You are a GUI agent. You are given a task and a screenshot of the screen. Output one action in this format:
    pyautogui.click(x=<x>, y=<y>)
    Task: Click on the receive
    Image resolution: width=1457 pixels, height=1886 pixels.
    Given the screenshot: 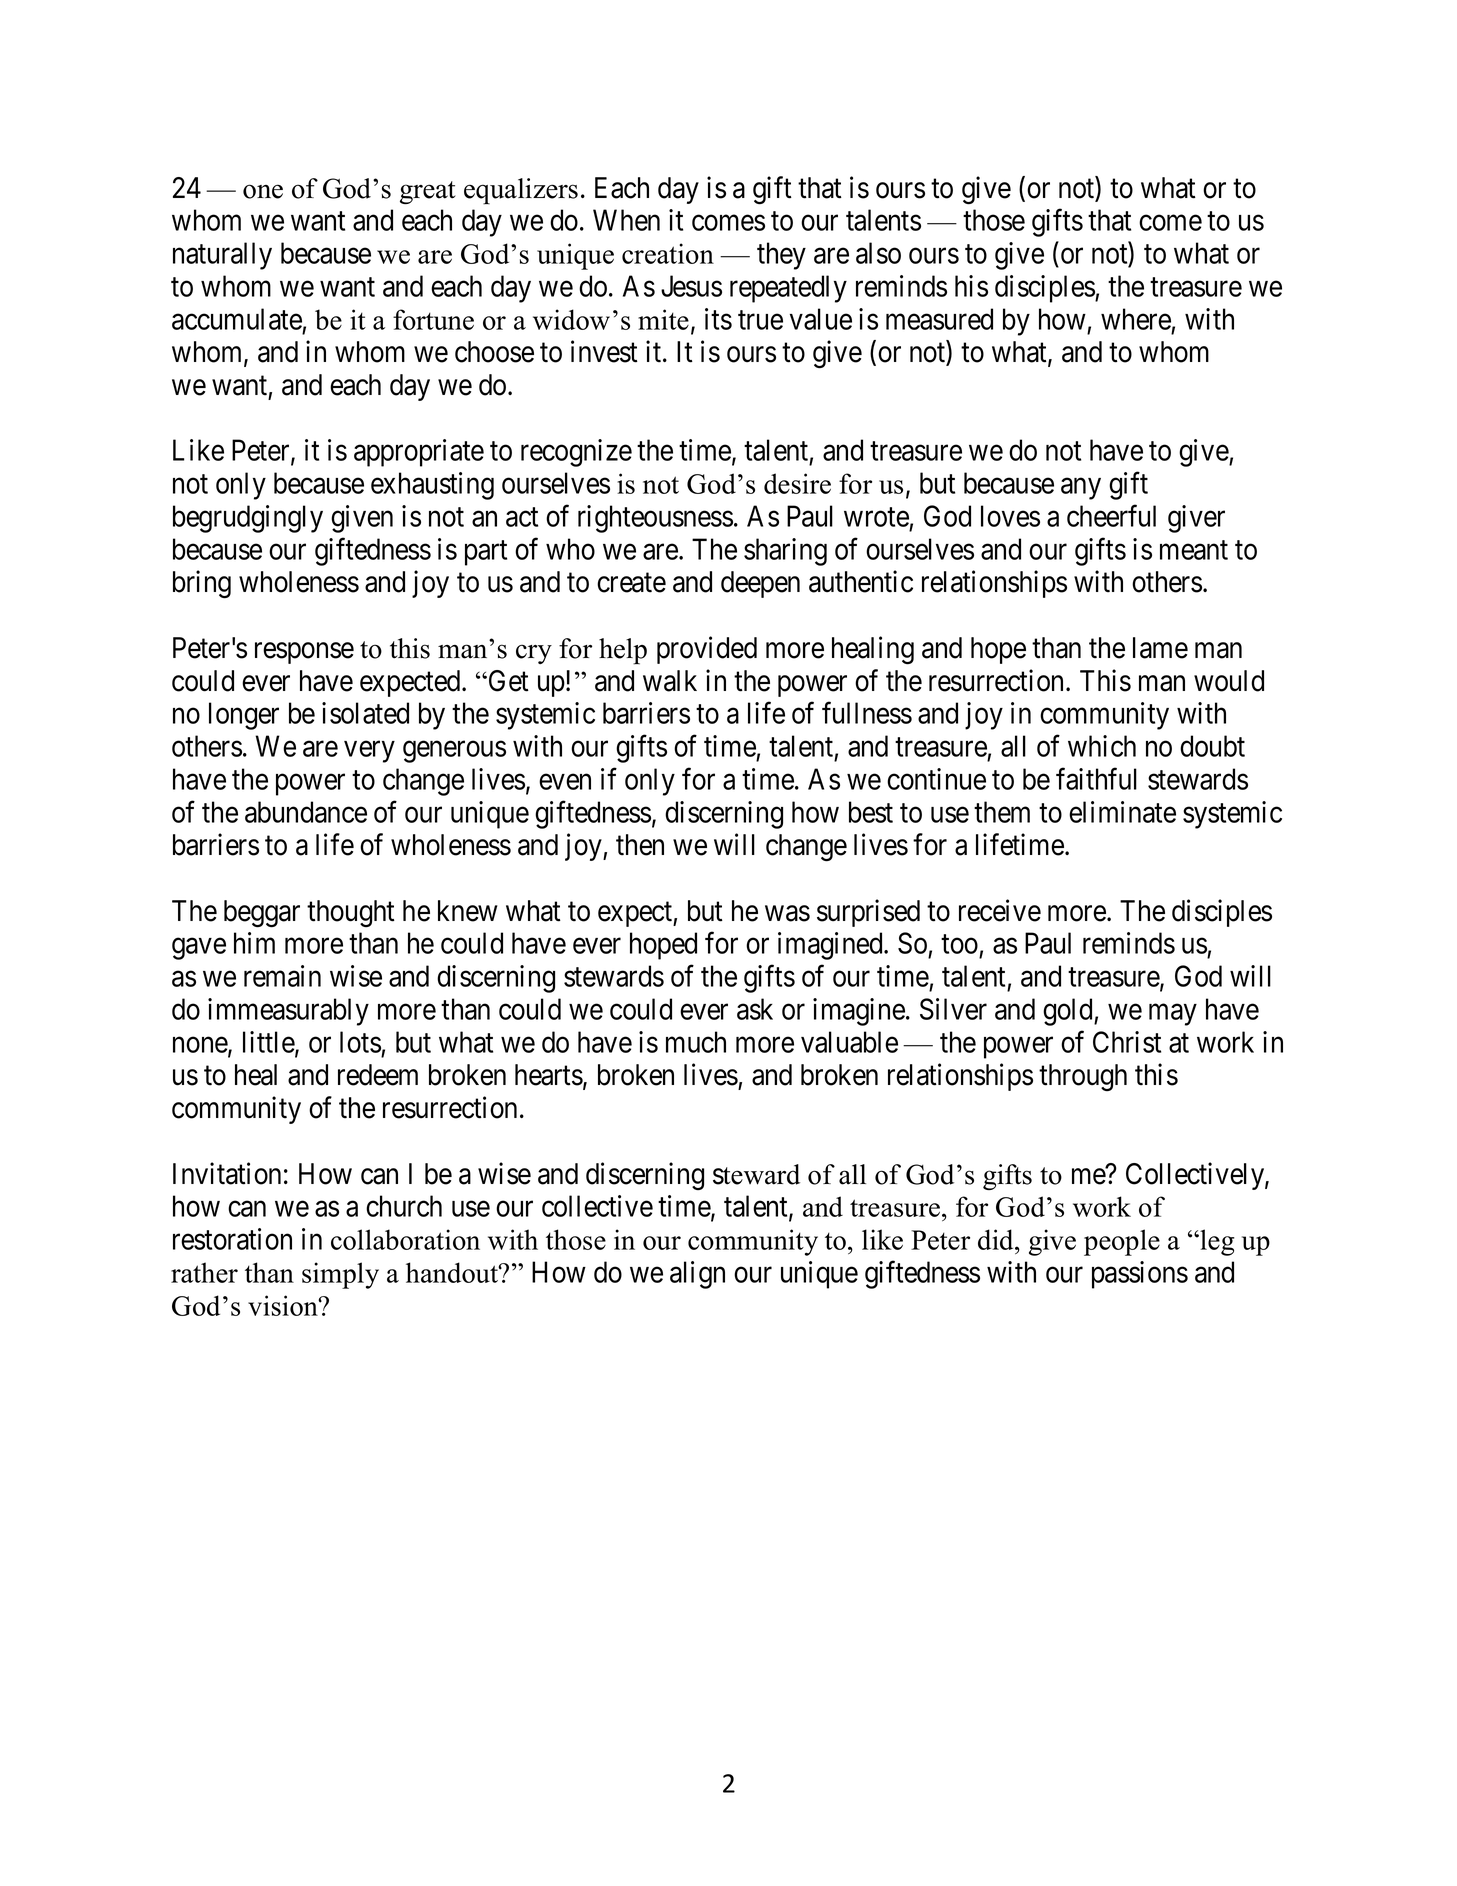 What is the action you would take?
    pyautogui.click(x=1000, y=910)
